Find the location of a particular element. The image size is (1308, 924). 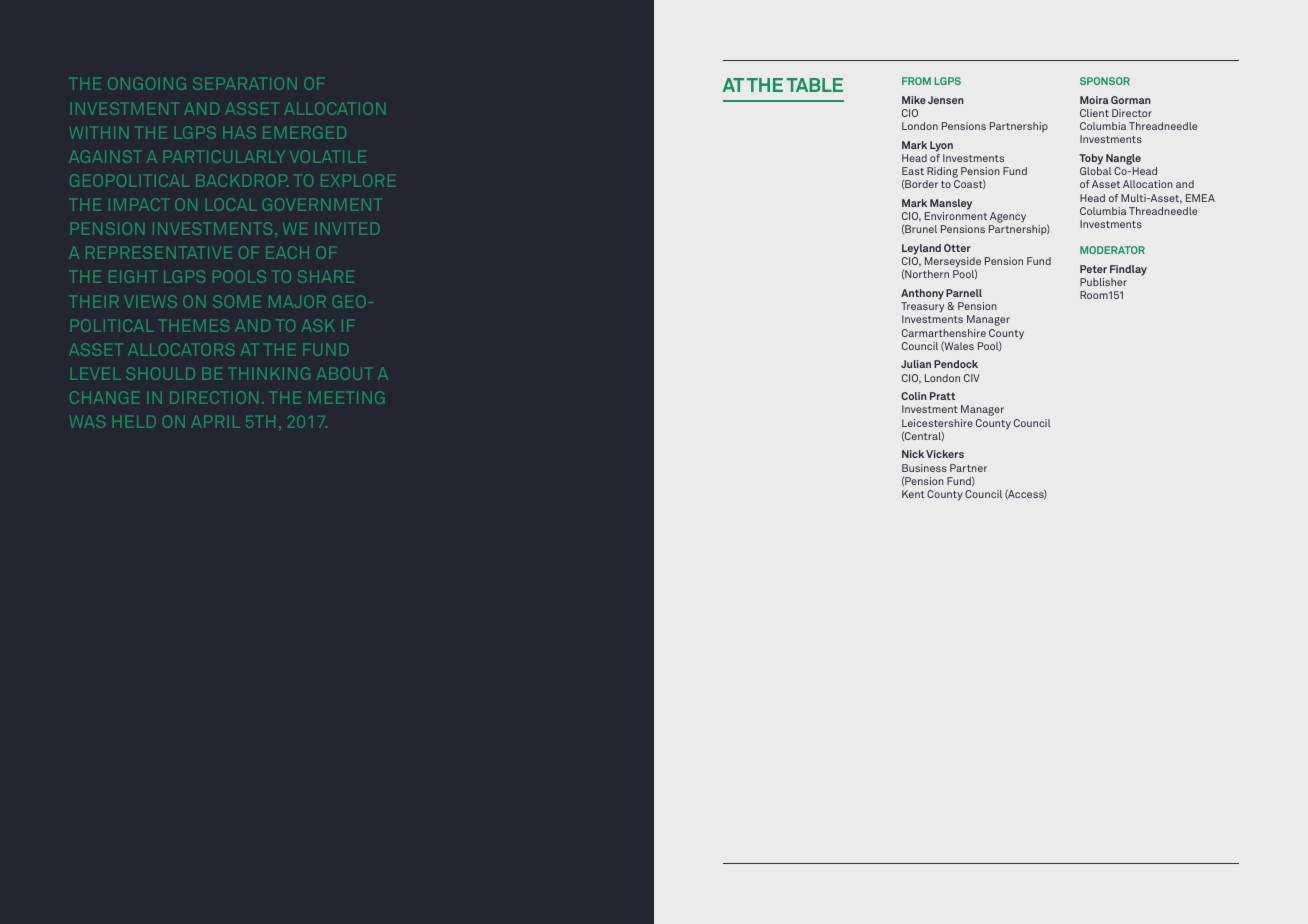

Global is located at coordinates (1095, 171).
